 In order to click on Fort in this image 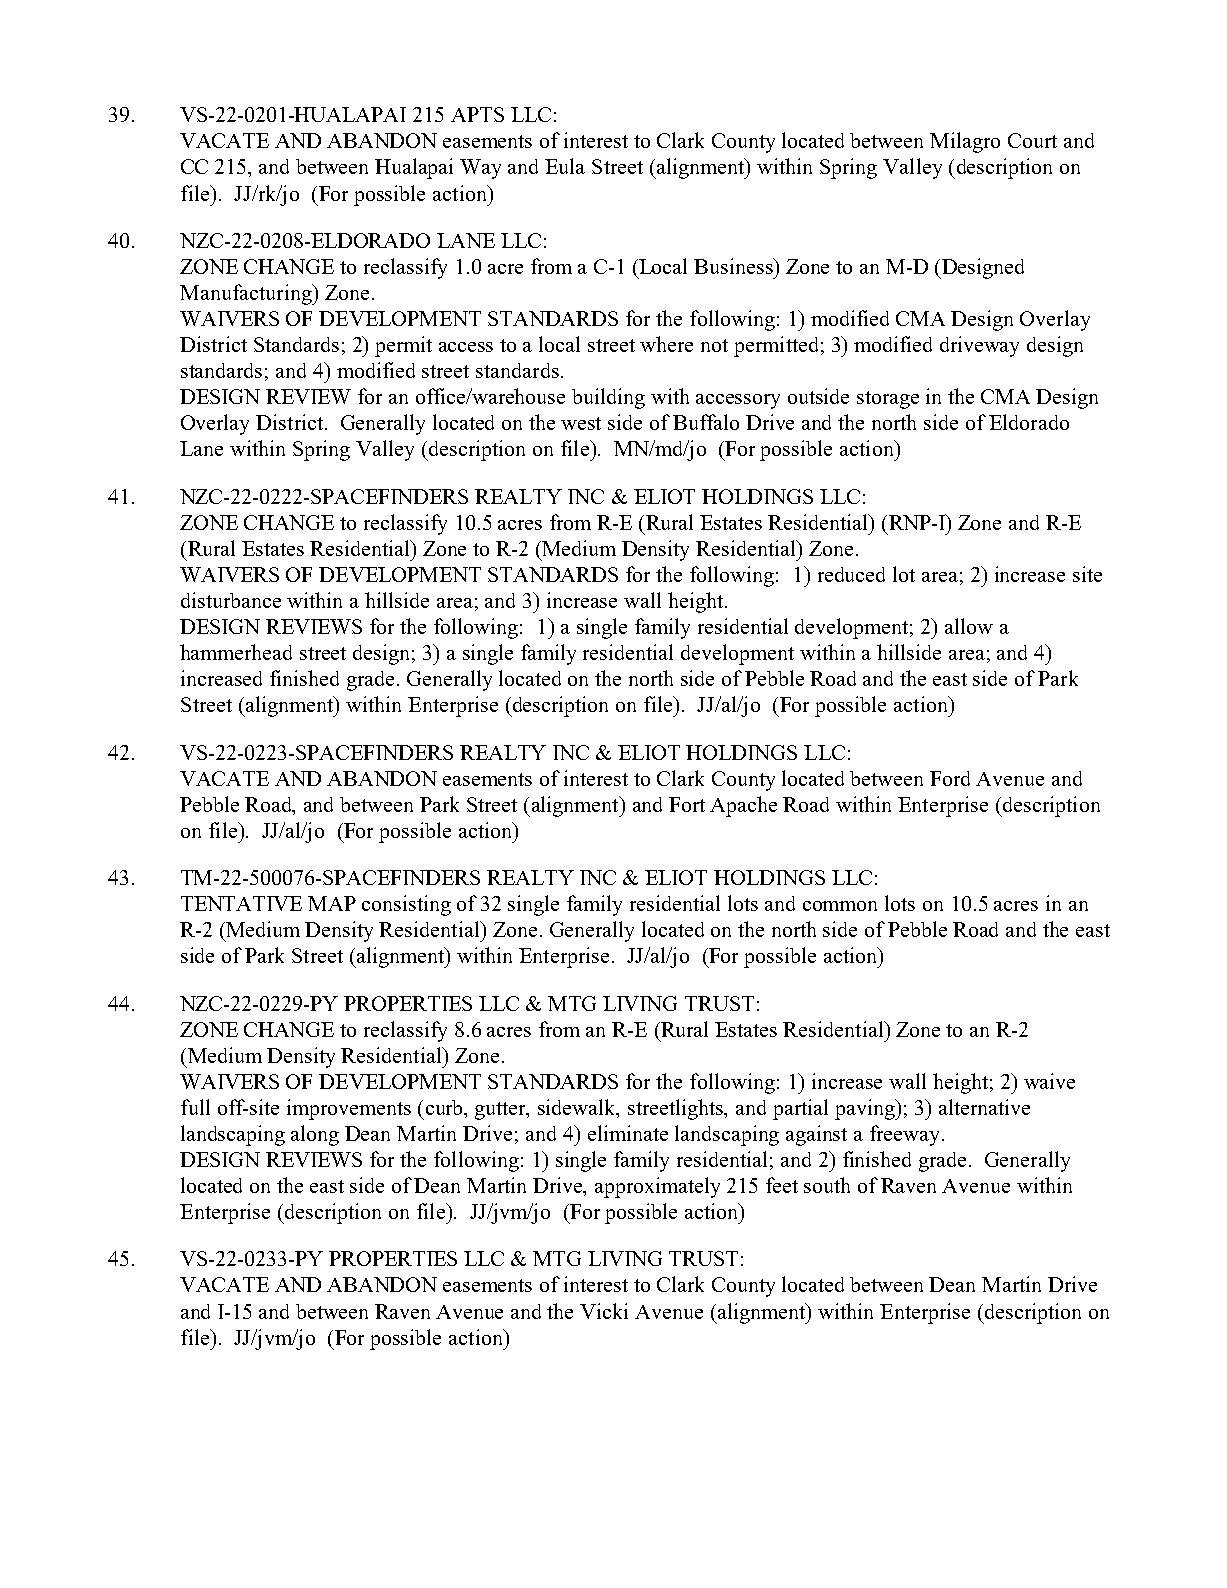, I will do `click(687, 804)`.
